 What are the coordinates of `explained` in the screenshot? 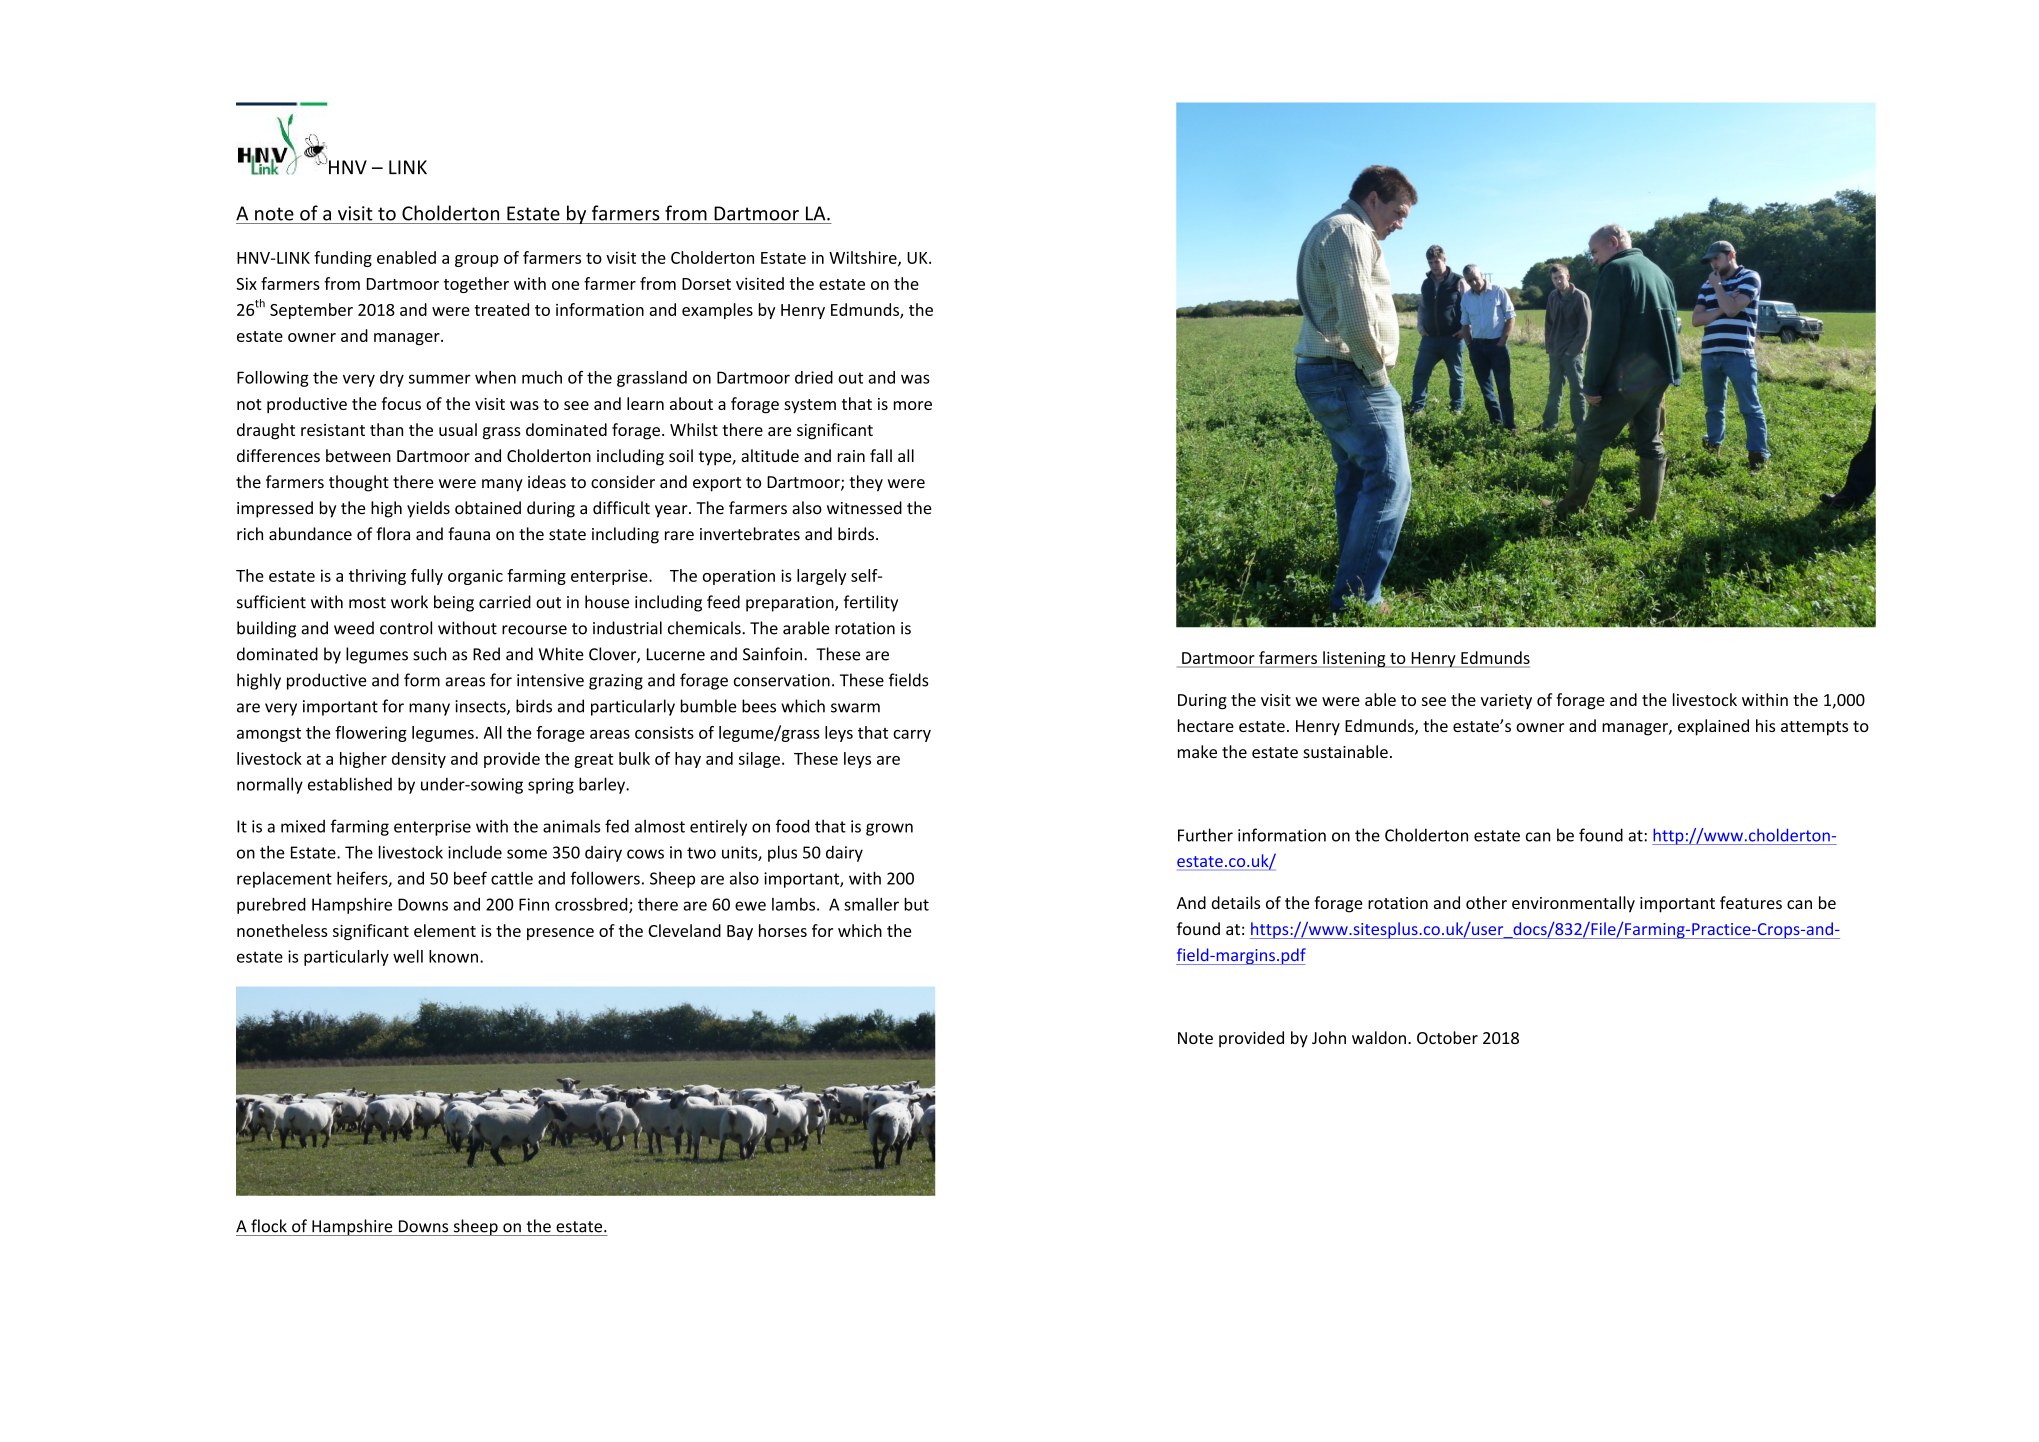 It's located at (1713, 727).
